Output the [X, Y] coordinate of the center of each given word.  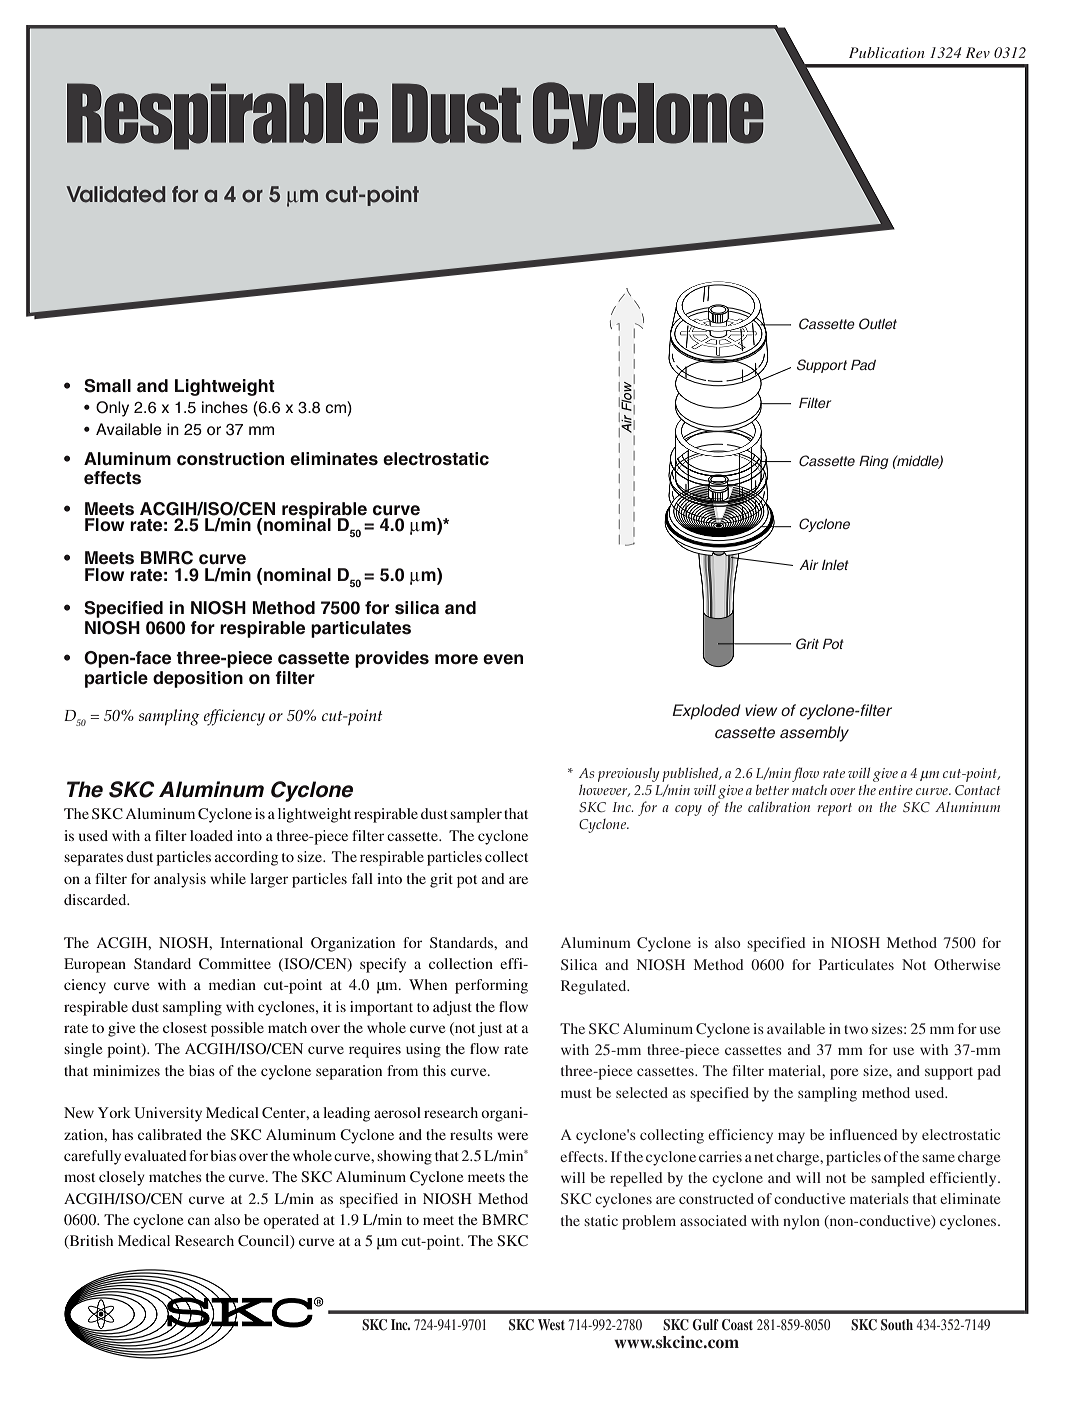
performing [491, 986]
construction [230, 459]
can [199, 1221]
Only [112, 409]
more [456, 659]
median [232, 984]
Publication [886, 52]
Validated [115, 194]
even [503, 659]
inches [225, 407]
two [856, 1029]
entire [896, 790]
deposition [198, 679]
